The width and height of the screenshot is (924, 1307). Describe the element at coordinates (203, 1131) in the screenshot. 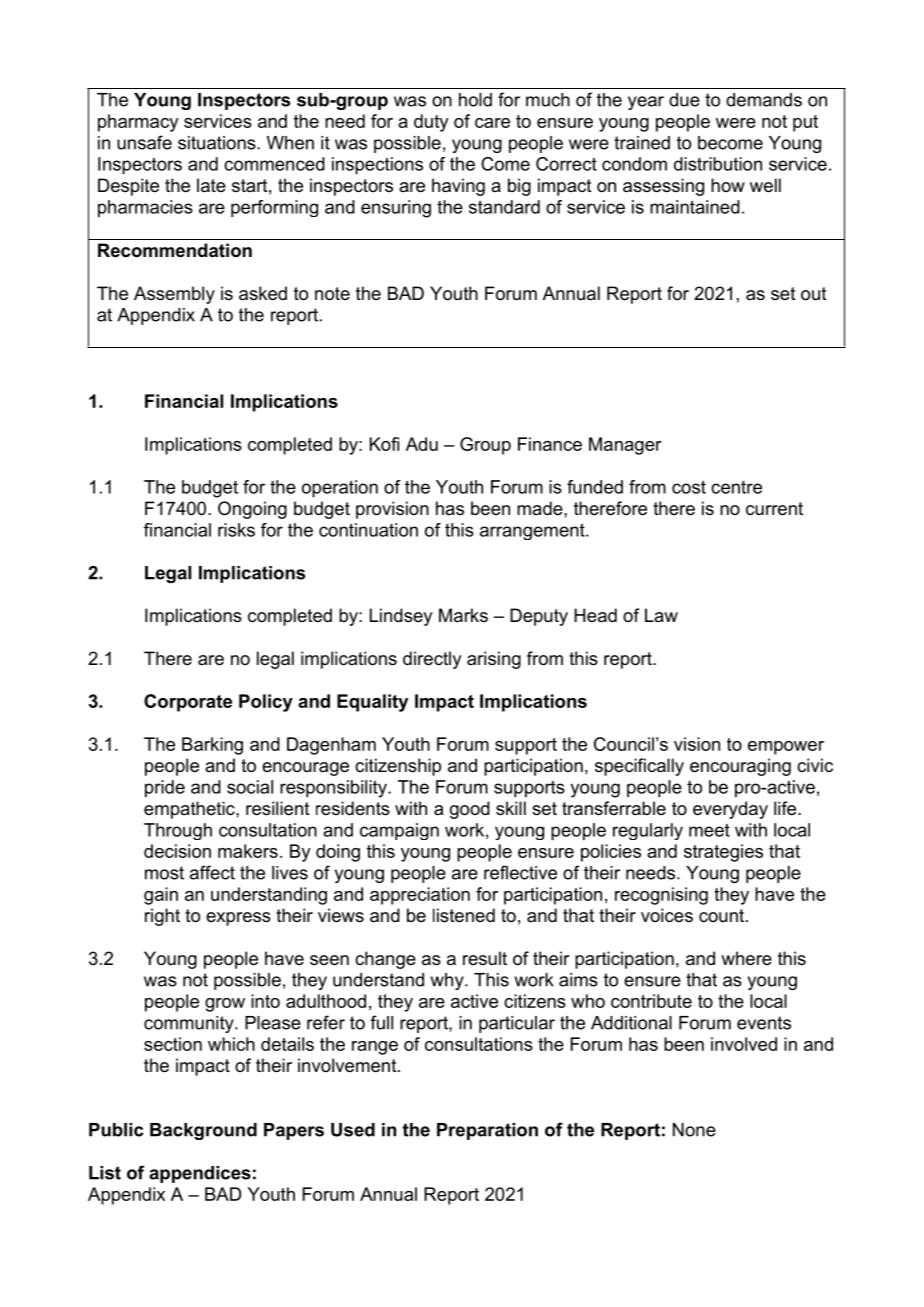

I see `Background` at that location.
